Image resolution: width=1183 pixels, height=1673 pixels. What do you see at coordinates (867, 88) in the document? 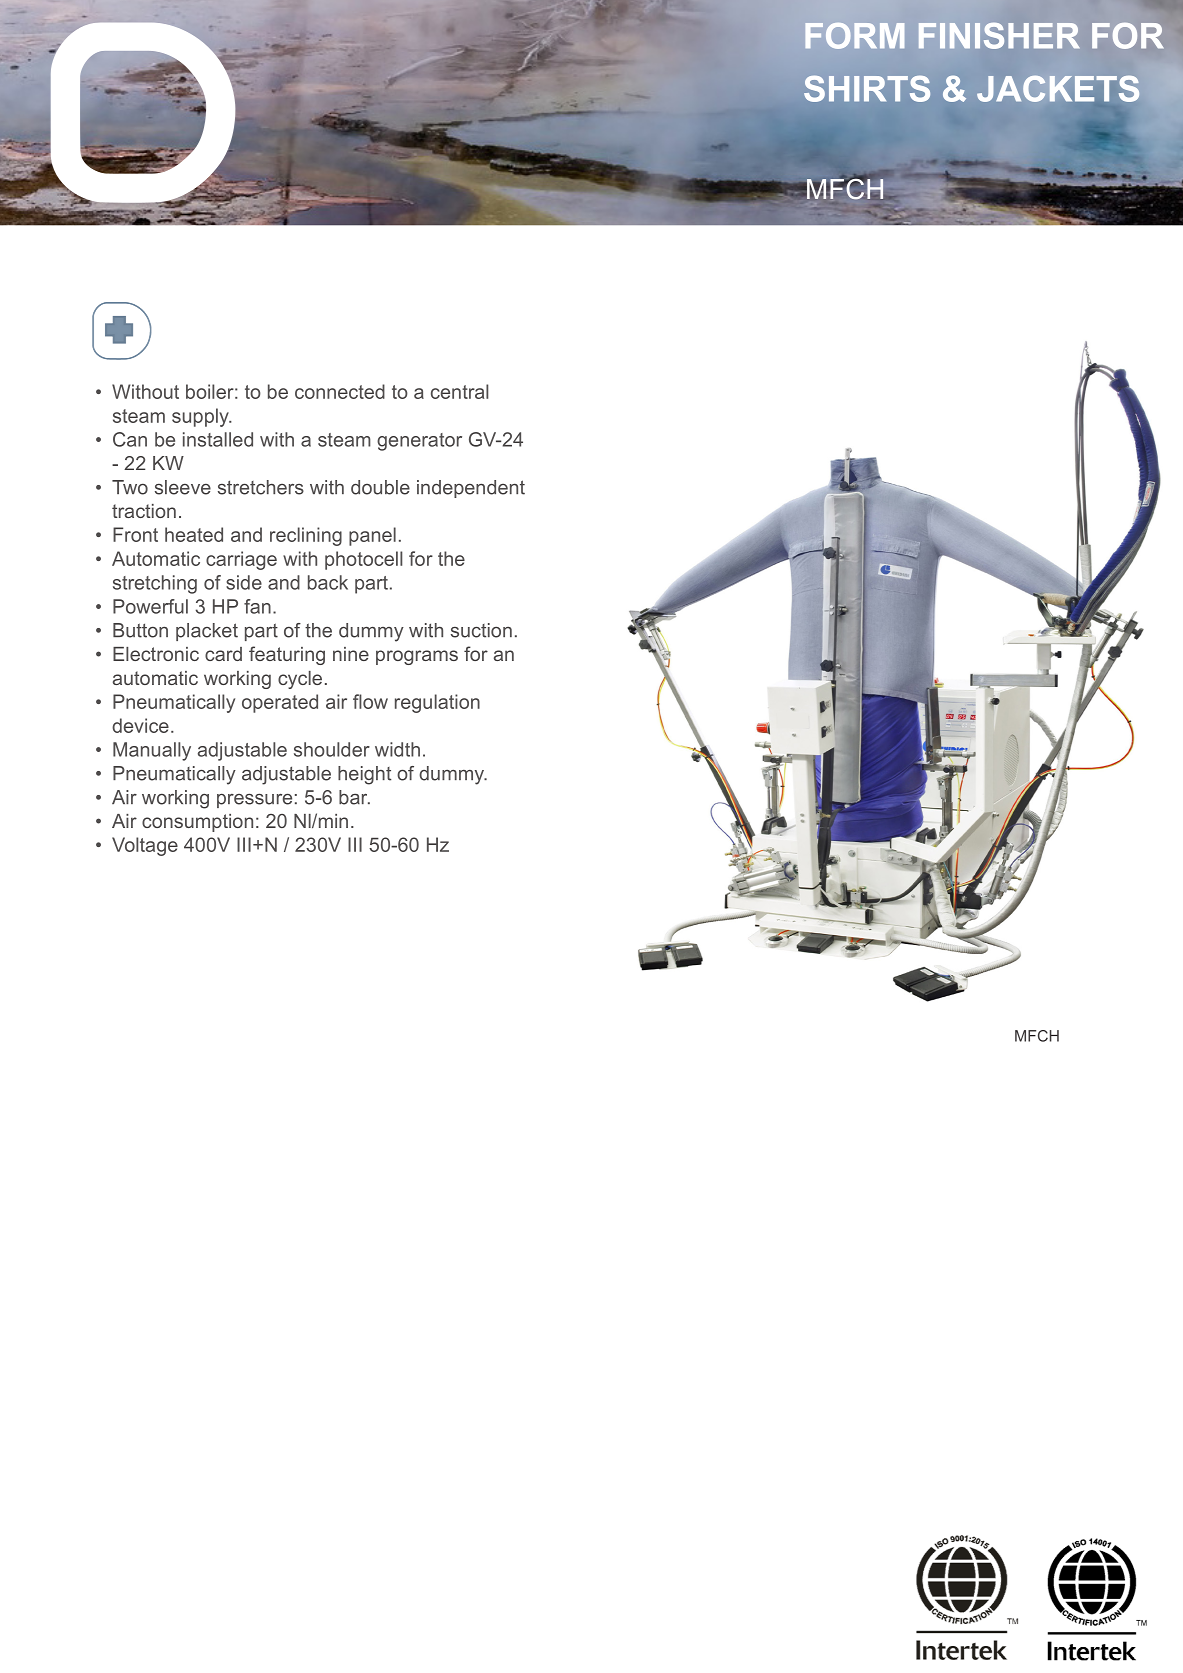
I see `SHIRTS` at bounding box center [867, 88].
